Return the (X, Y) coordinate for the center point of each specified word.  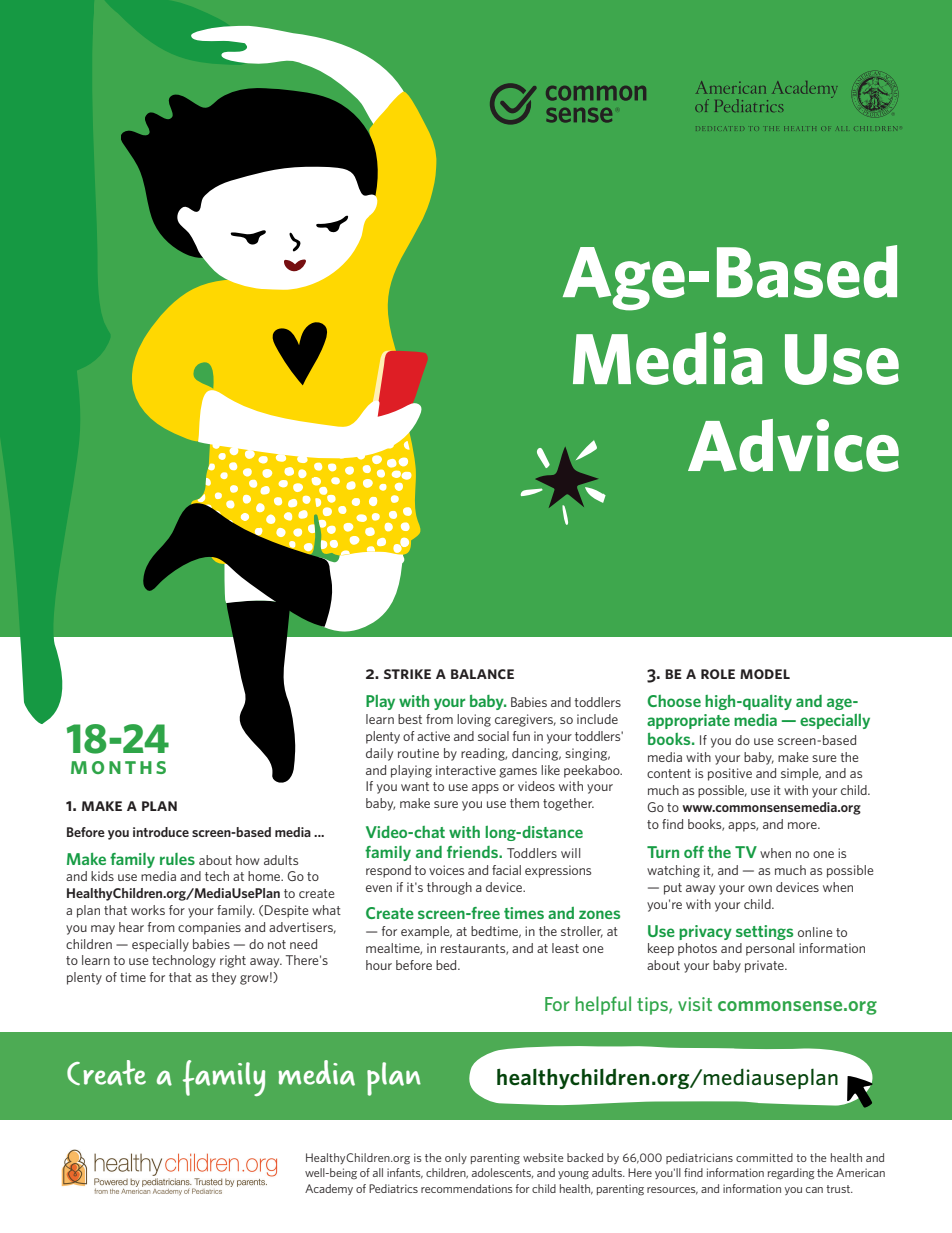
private (765, 966)
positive (730, 774)
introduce (161, 832)
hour (379, 965)
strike (407, 674)
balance (482, 674)
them (524, 803)
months (118, 767)
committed (764, 1157)
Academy (329, 1189)
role (718, 674)
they (223, 978)
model (765, 674)
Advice (793, 445)
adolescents (502, 1173)
